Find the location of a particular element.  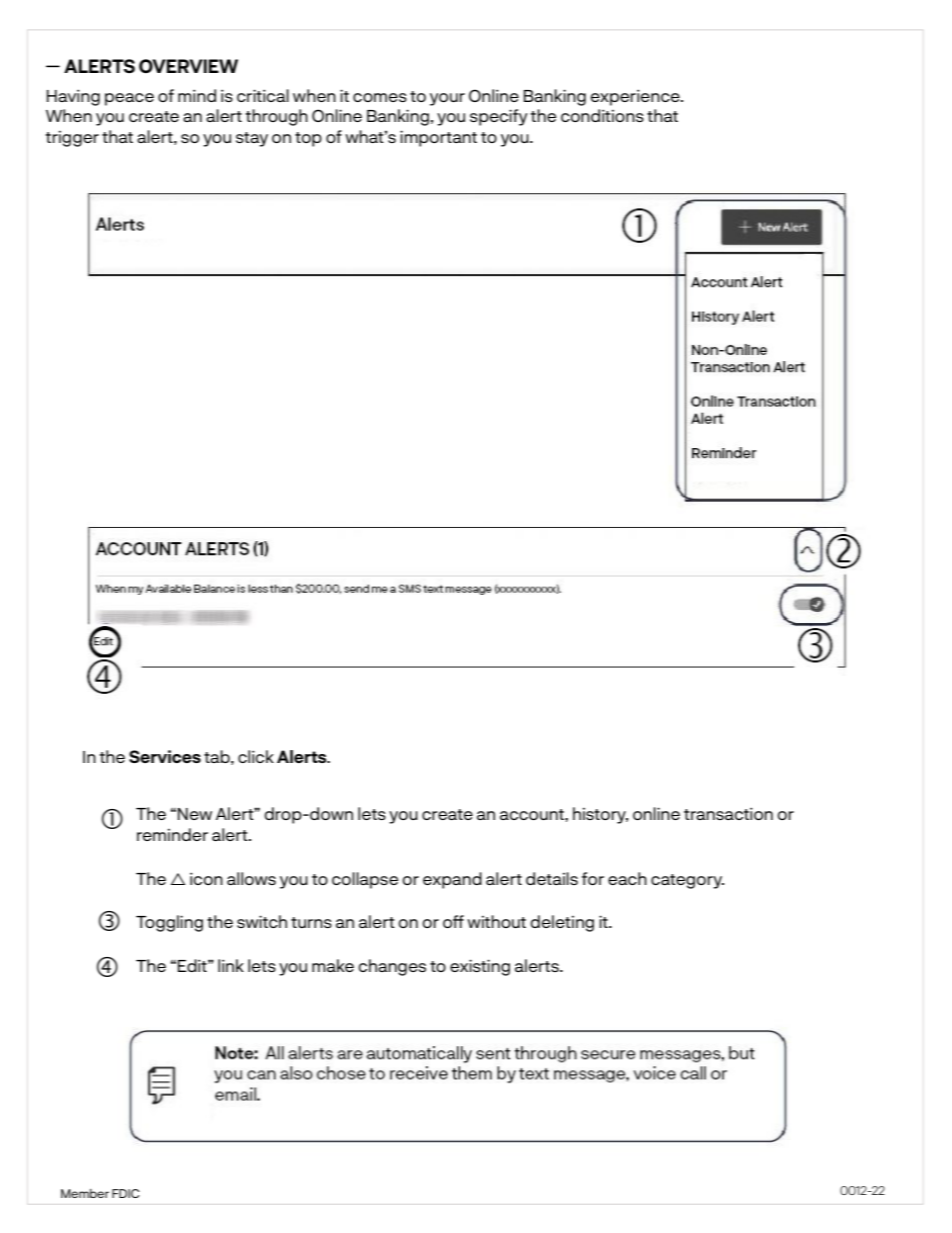

experience is located at coordinates (636, 98).
